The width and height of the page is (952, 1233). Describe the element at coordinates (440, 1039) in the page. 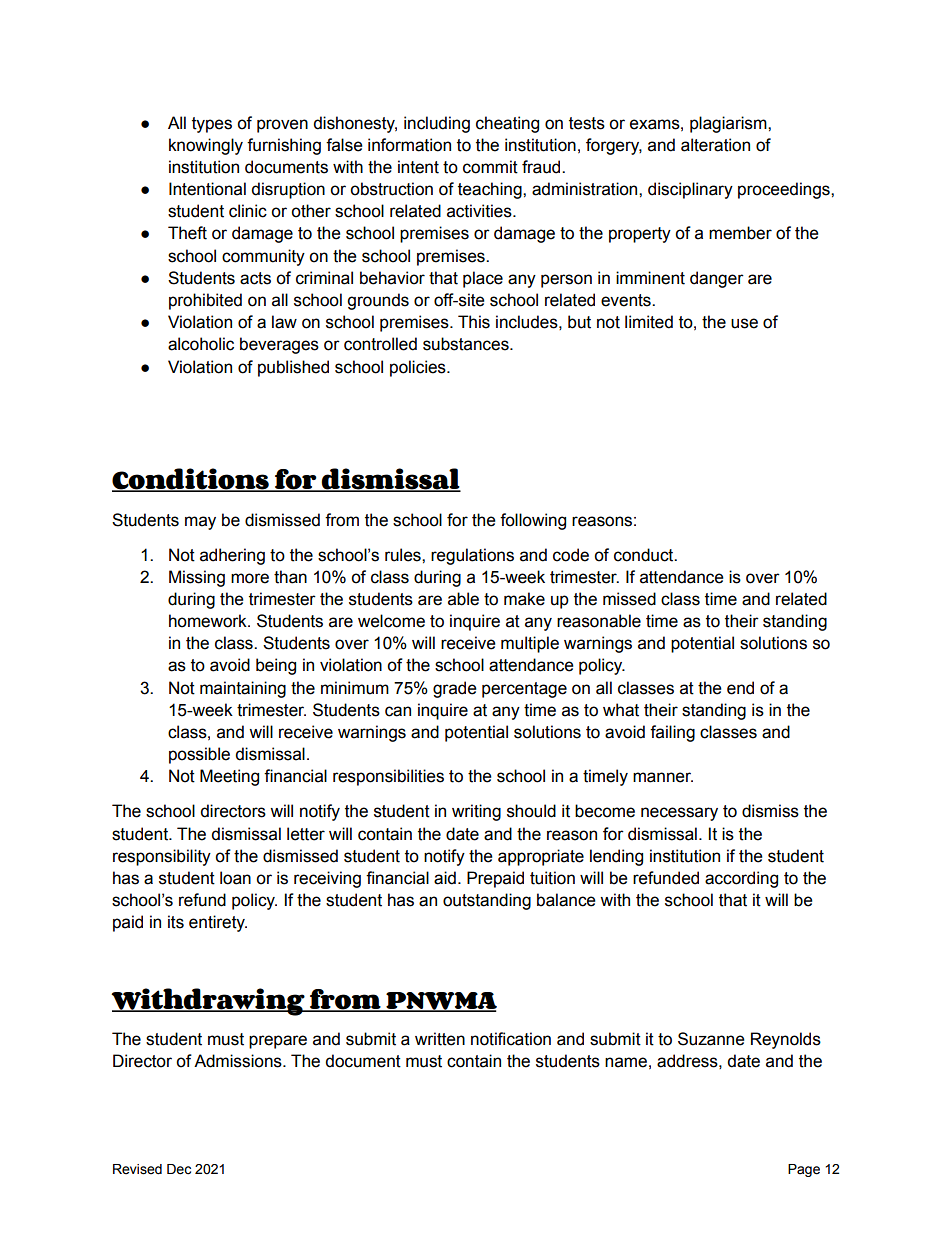

I see `written` at that location.
